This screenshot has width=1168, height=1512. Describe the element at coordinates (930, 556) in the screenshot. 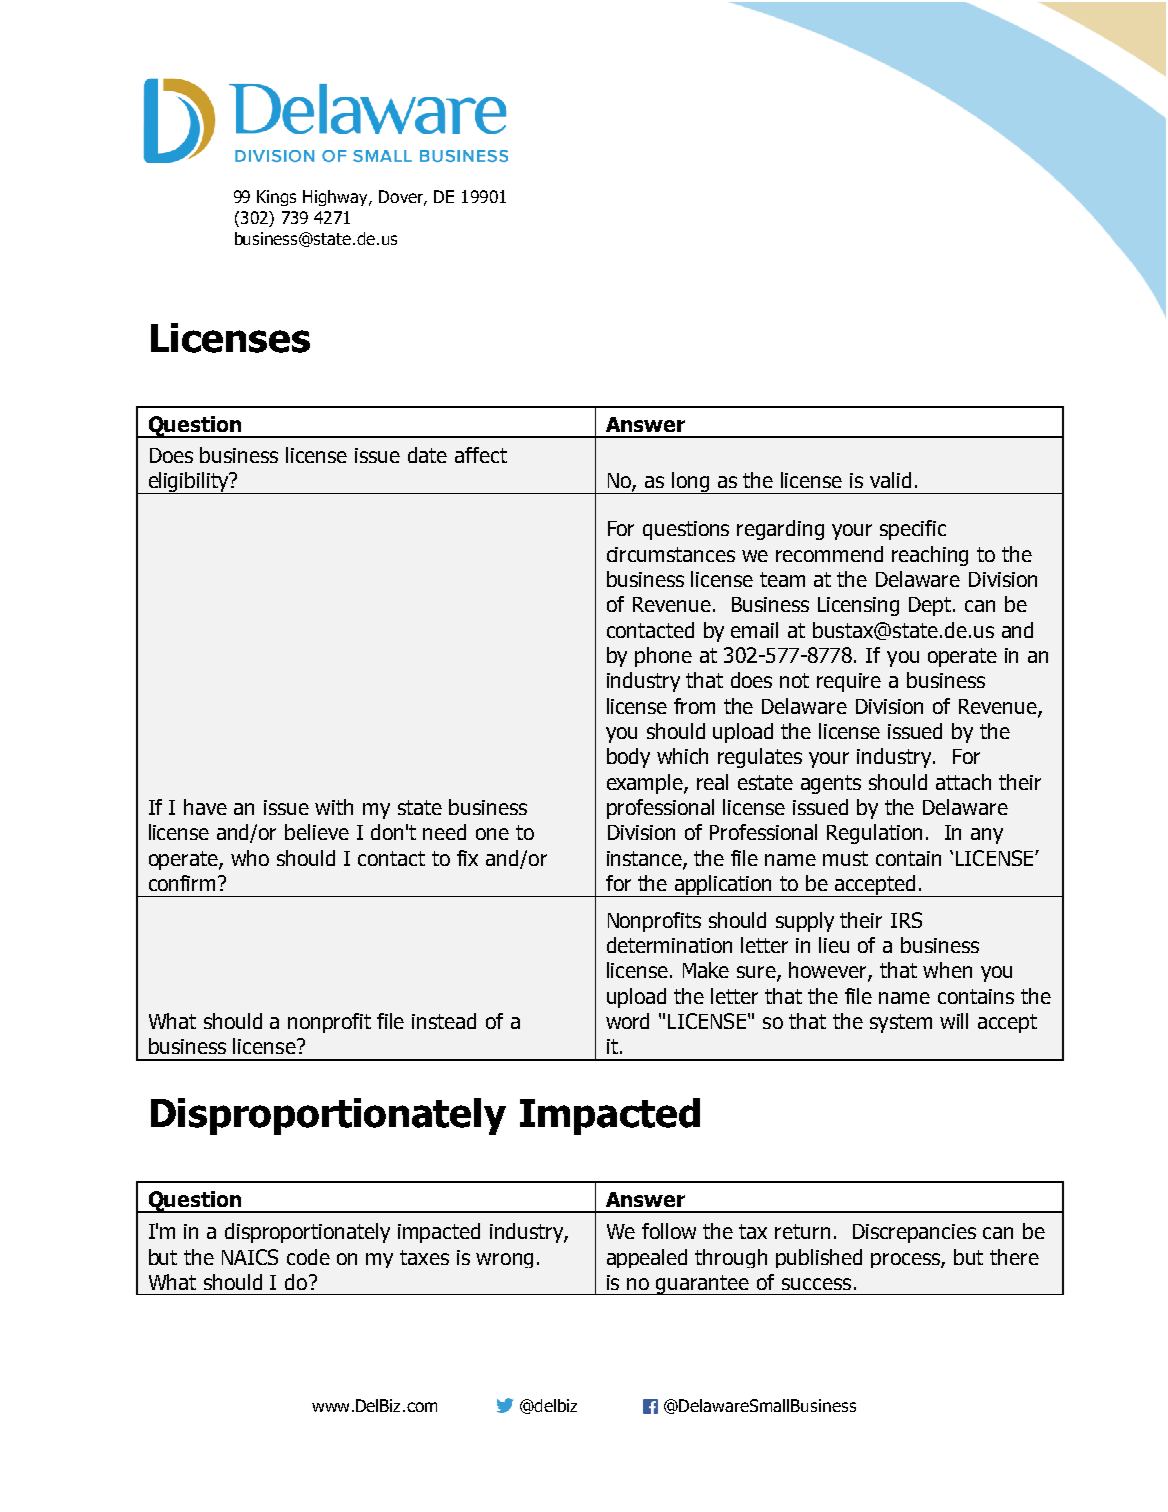

I see `reaching` at that location.
